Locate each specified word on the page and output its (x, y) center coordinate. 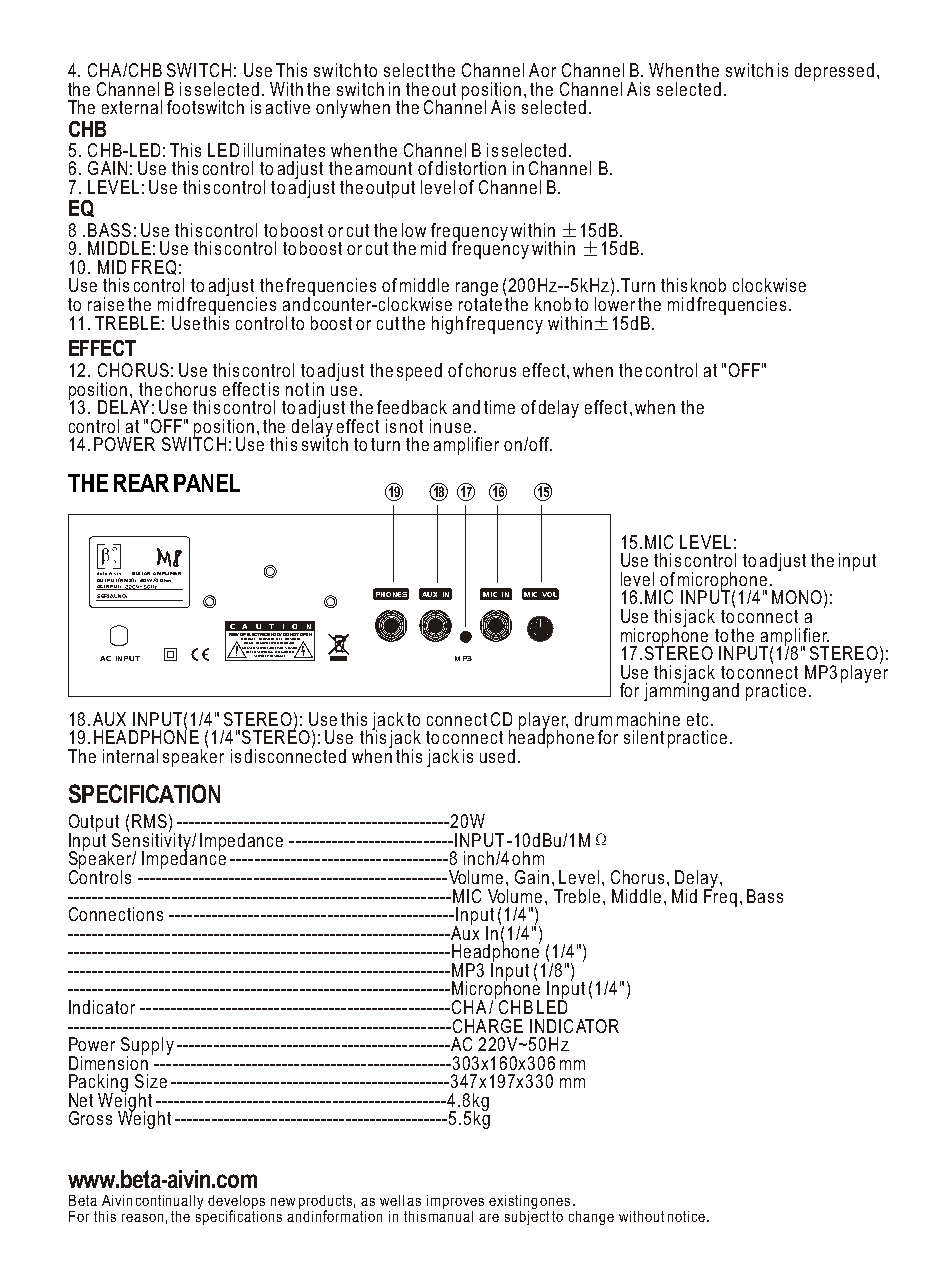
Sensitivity (152, 842)
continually (169, 1203)
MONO (797, 597)
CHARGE (486, 1026)
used (497, 756)
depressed (834, 72)
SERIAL (107, 597)
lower (615, 303)
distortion (471, 168)
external (132, 107)
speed (419, 372)
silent (644, 737)
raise (106, 304)
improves (455, 1203)
